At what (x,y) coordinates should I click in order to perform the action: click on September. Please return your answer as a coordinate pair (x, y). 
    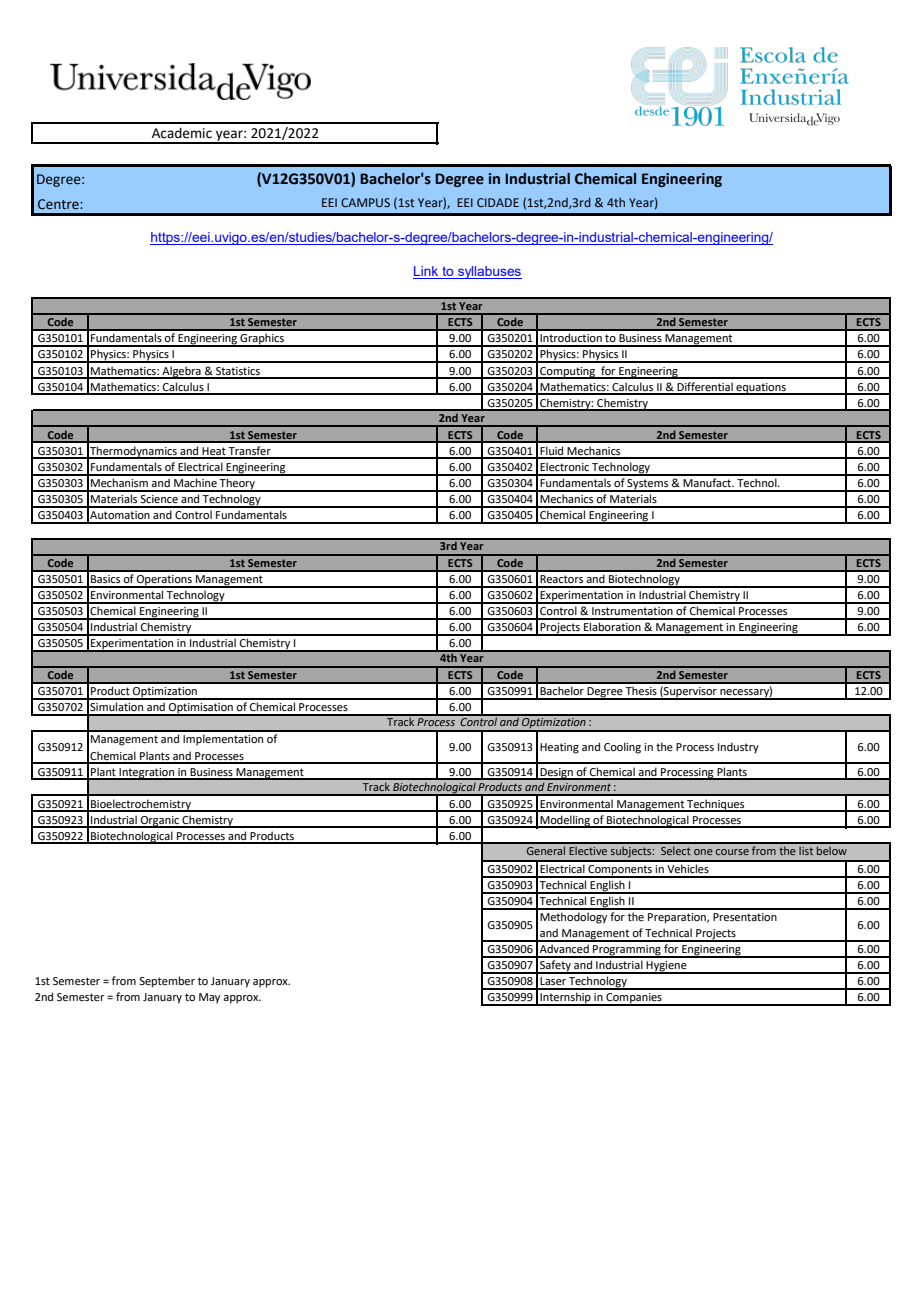
    Looking at the image, I should click on (167, 982).
